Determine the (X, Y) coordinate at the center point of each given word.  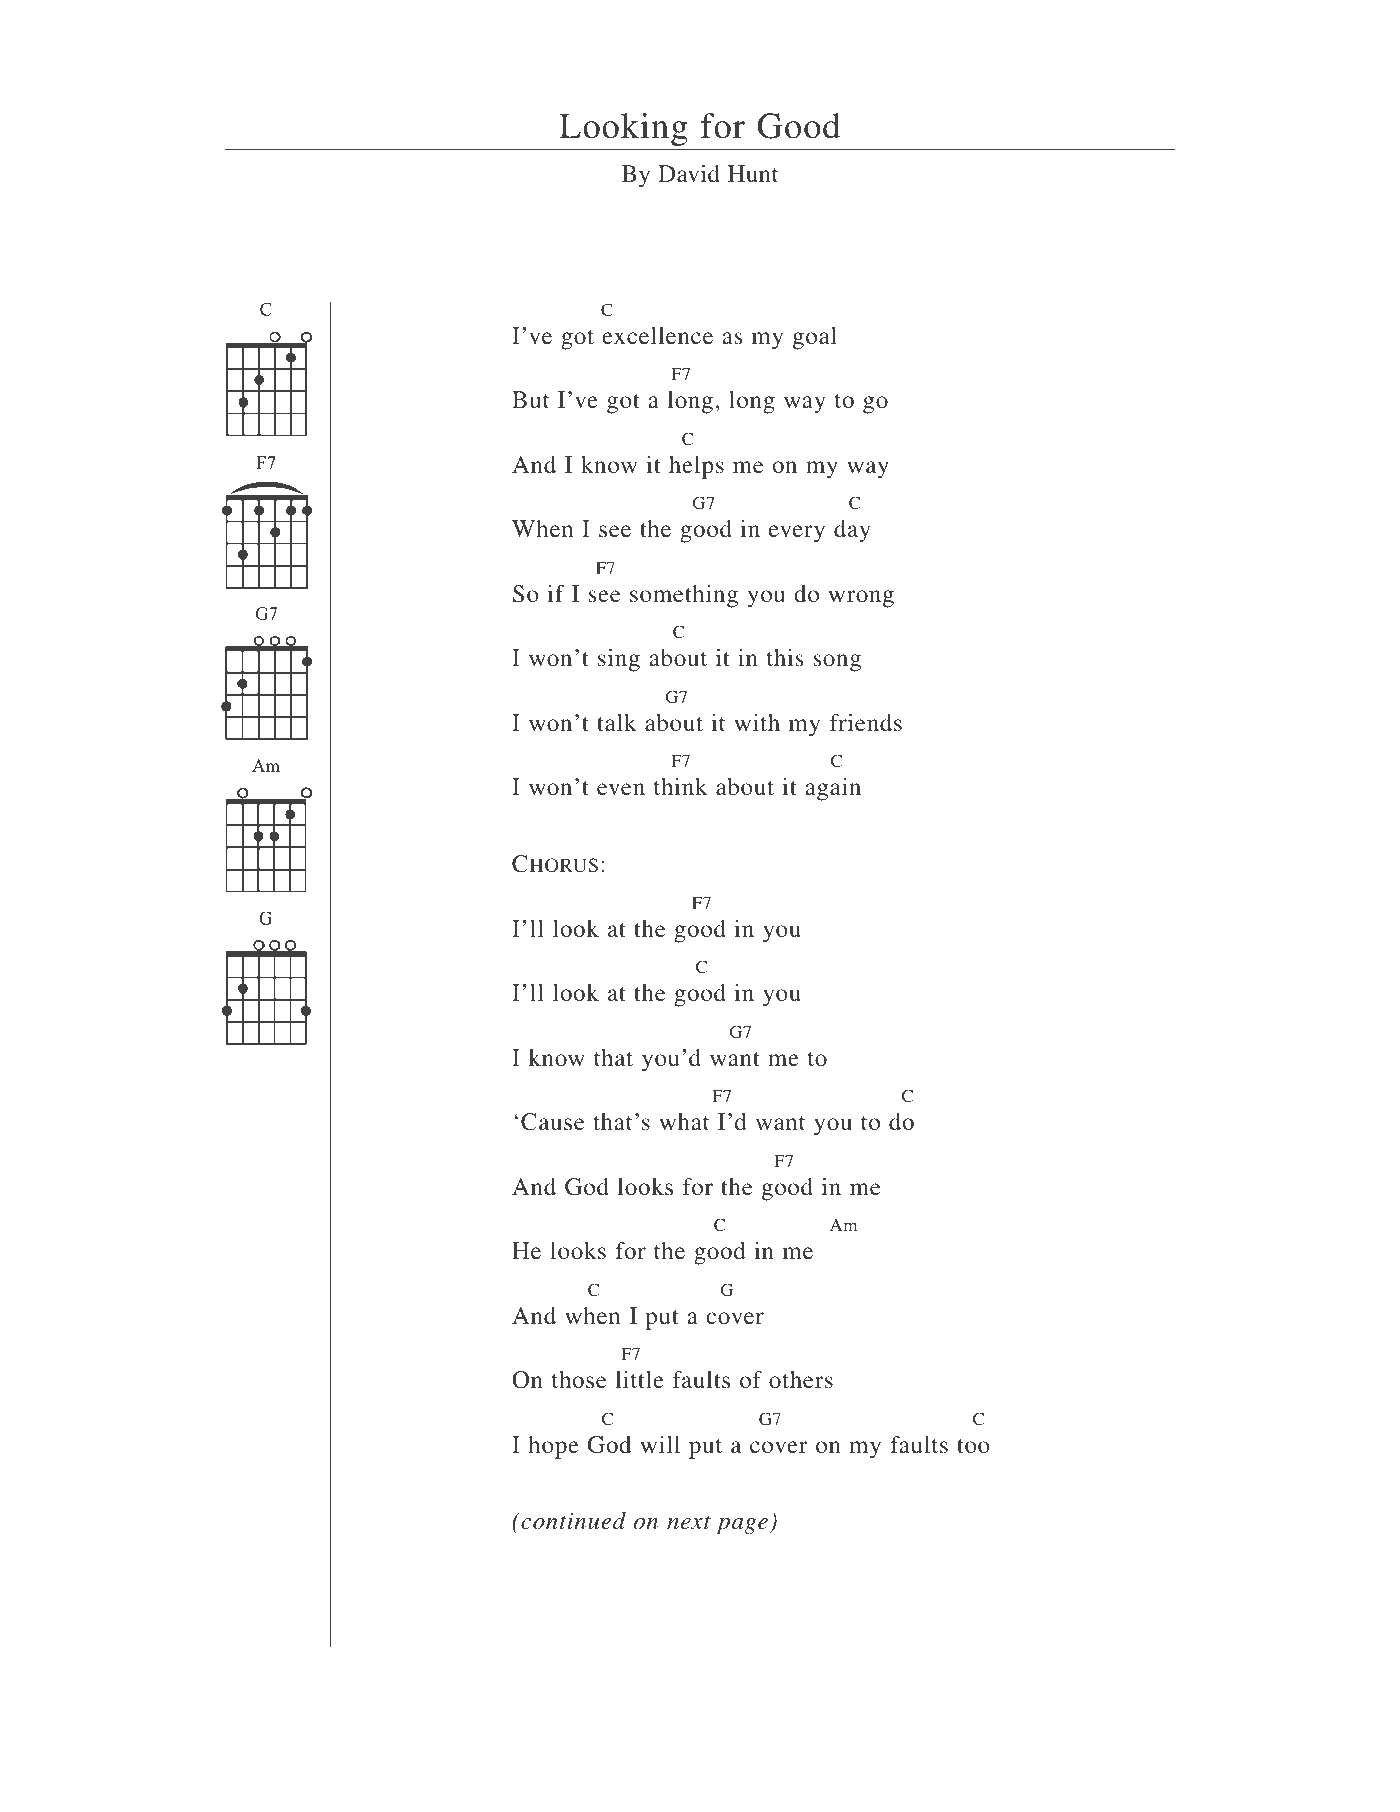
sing (619, 660)
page (742, 1526)
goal (815, 338)
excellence (657, 335)
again (833, 789)
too (973, 1446)
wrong (861, 599)
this (785, 657)
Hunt (753, 173)
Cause (552, 1122)
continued (572, 1521)
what (684, 1121)
